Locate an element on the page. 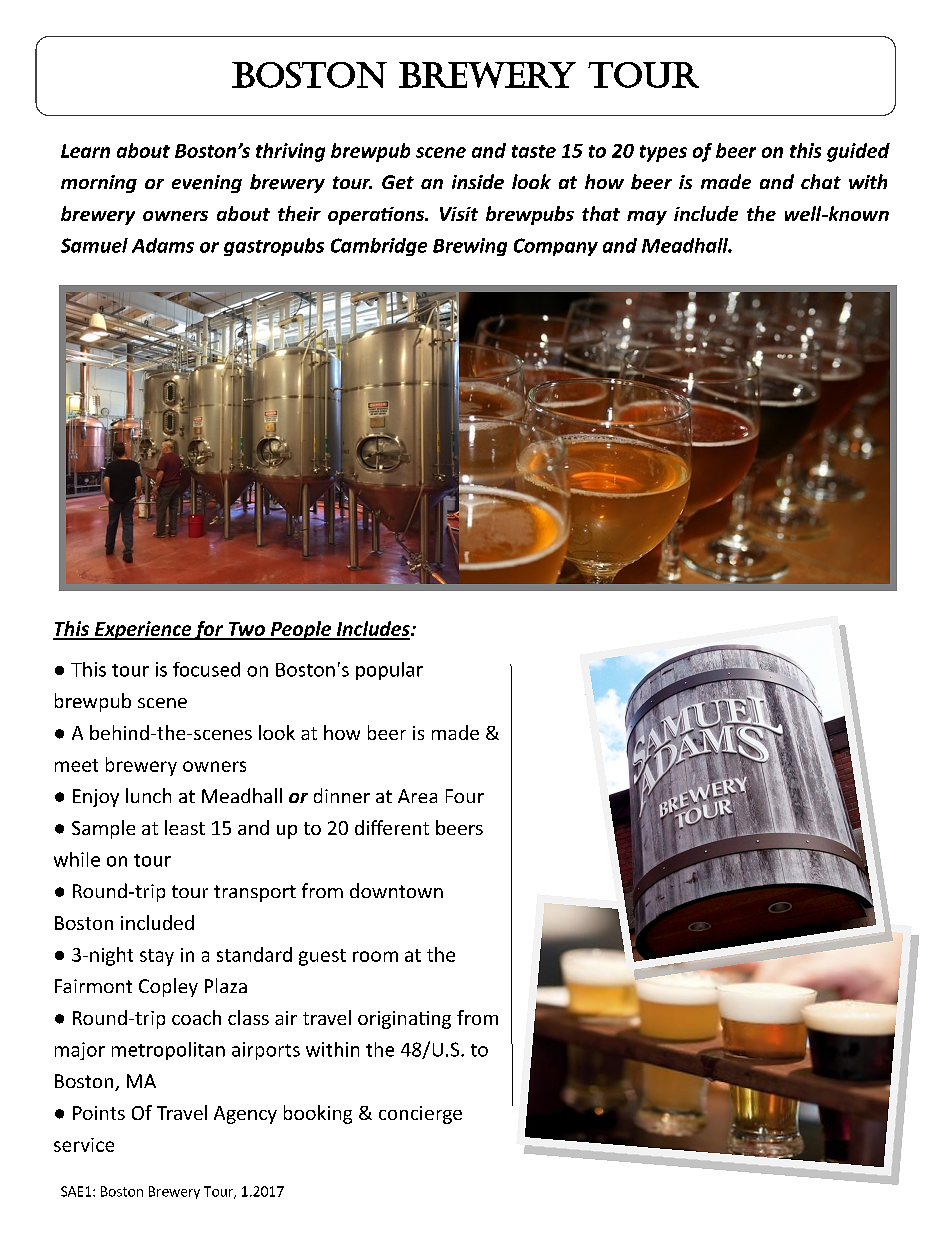  may is located at coordinates (647, 218).
